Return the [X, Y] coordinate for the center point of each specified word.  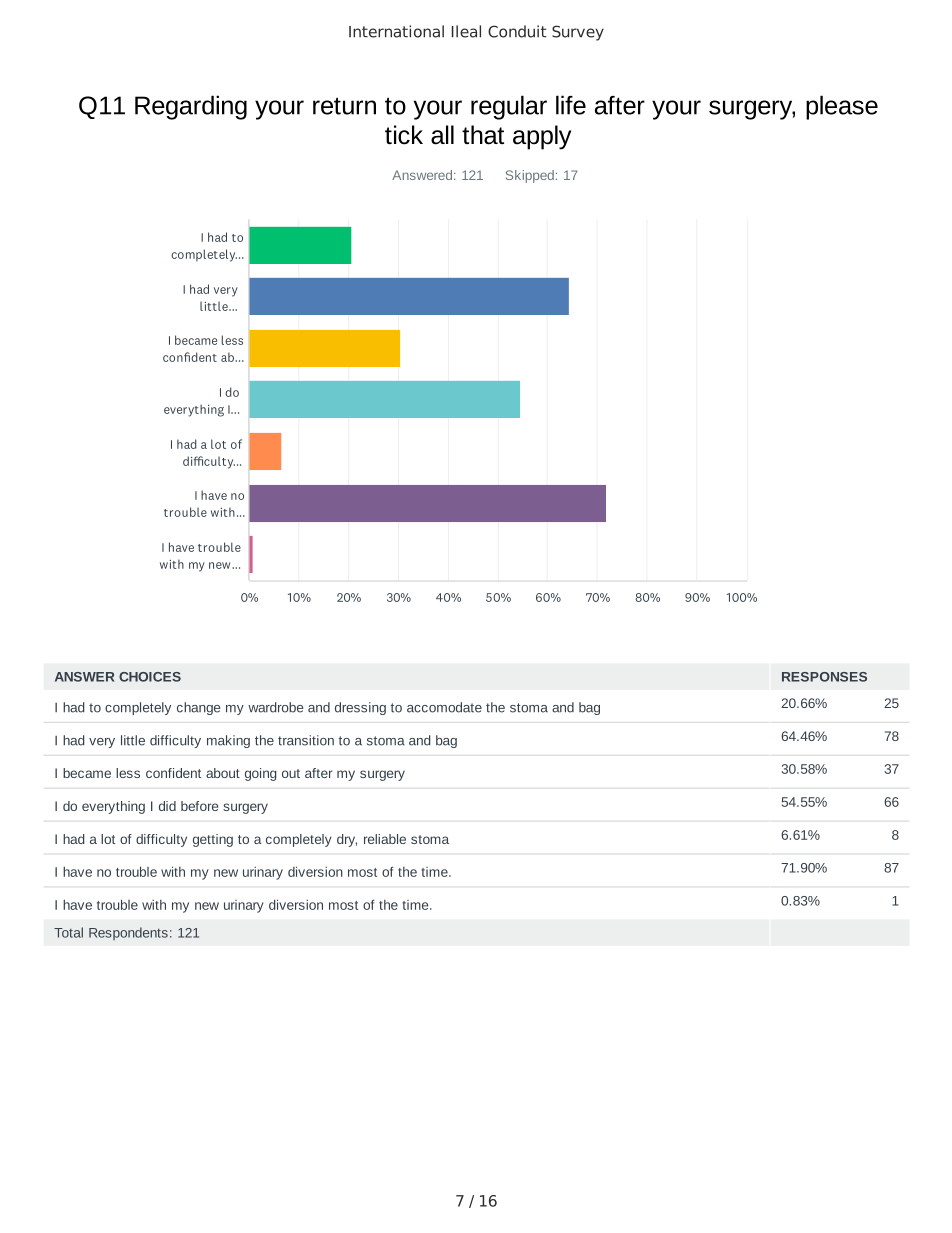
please [842, 107]
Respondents [128, 933]
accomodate [444, 707]
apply [542, 137]
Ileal [466, 31]
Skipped [530, 176]
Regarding [191, 107]
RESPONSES [824, 677]
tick [404, 135]
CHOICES [150, 677]
